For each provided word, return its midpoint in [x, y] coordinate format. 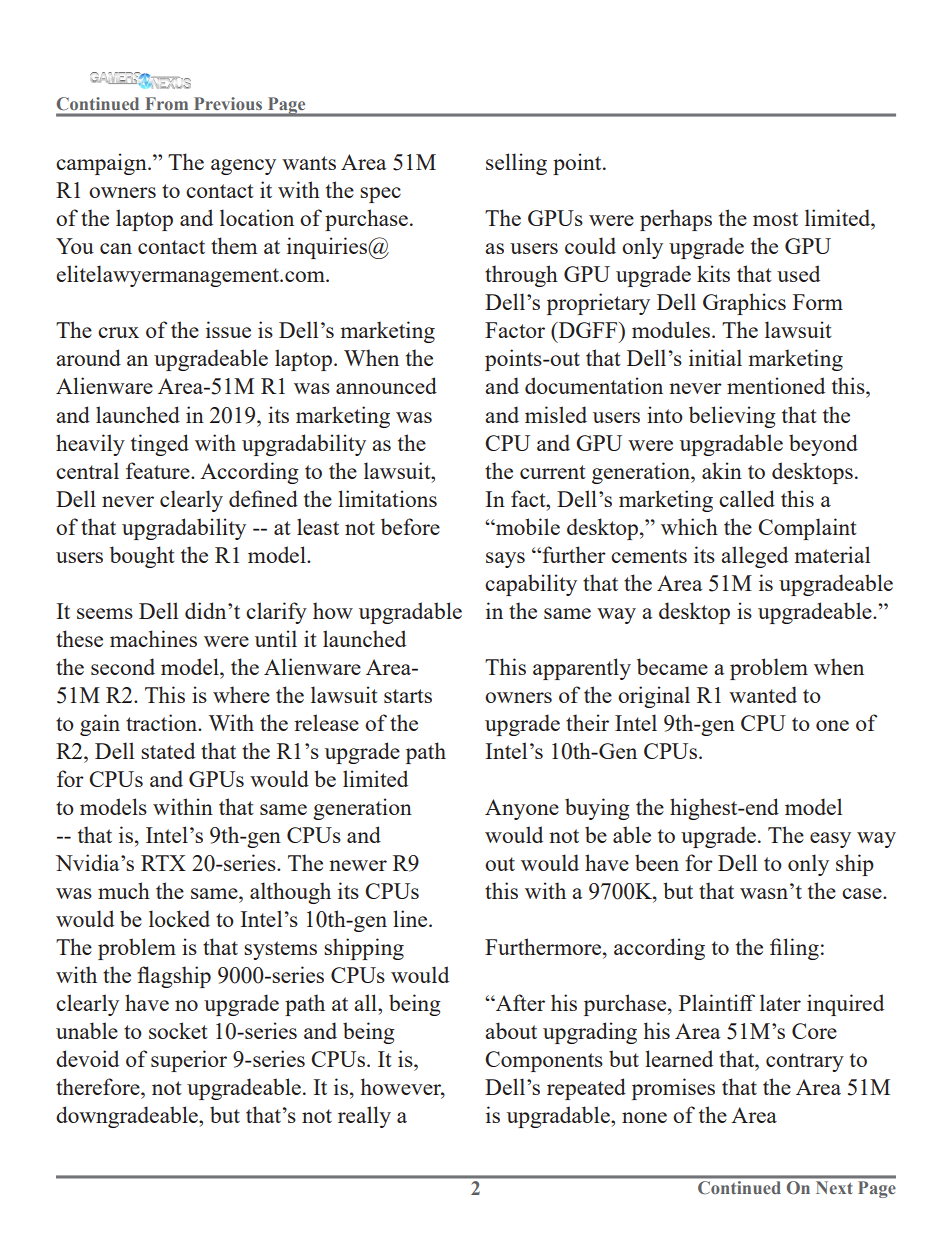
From [167, 103]
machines [153, 638]
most [775, 219]
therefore [99, 1086]
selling [516, 164]
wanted [763, 694]
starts [408, 696]
